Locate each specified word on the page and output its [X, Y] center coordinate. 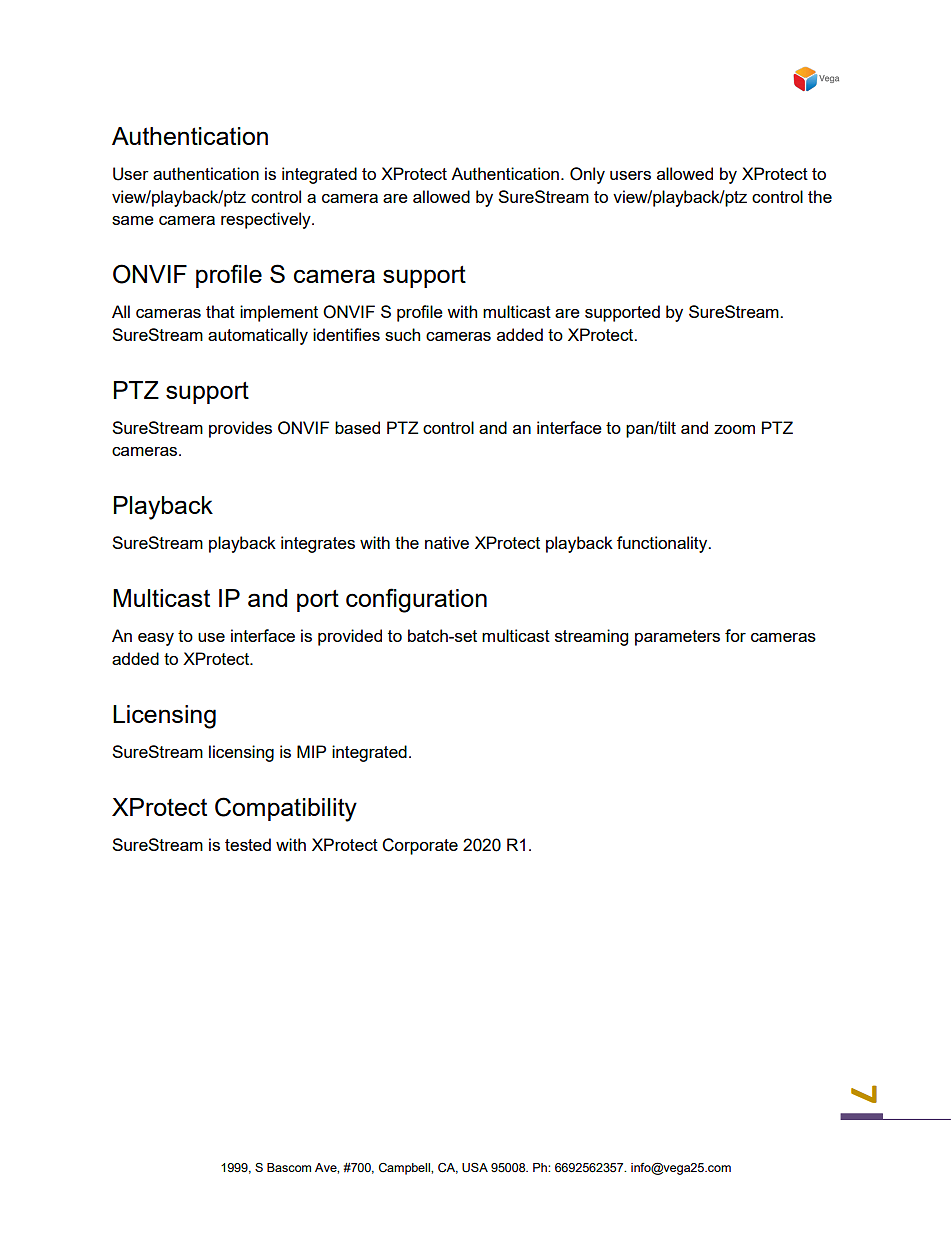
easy [156, 639]
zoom [734, 429]
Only [587, 175]
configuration [416, 600]
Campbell [405, 1169]
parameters [677, 638]
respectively [267, 220]
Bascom [289, 1167]
